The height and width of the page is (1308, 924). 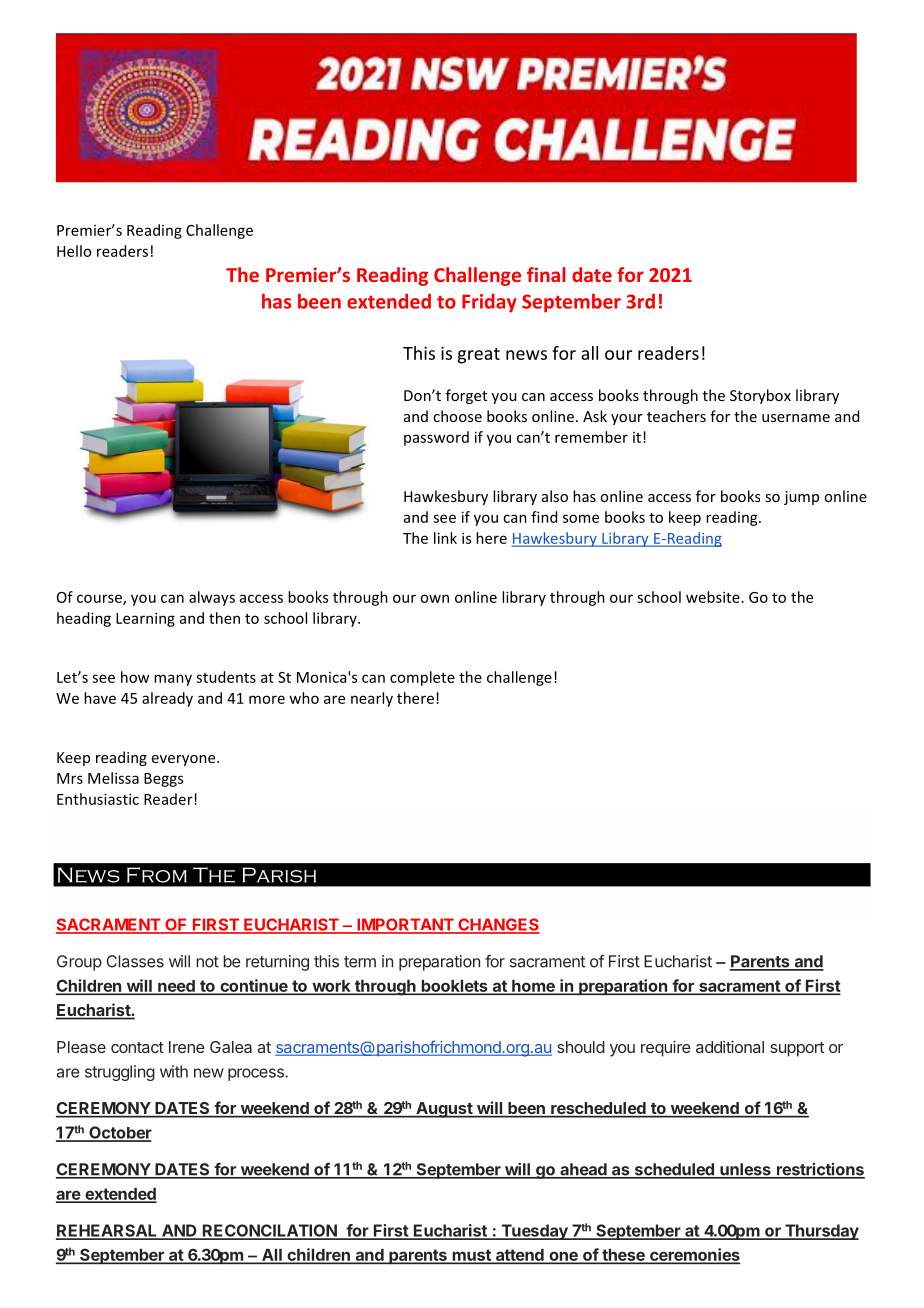 What do you see at coordinates (713, 597) in the page?
I see `website` at bounding box center [713, 597].
